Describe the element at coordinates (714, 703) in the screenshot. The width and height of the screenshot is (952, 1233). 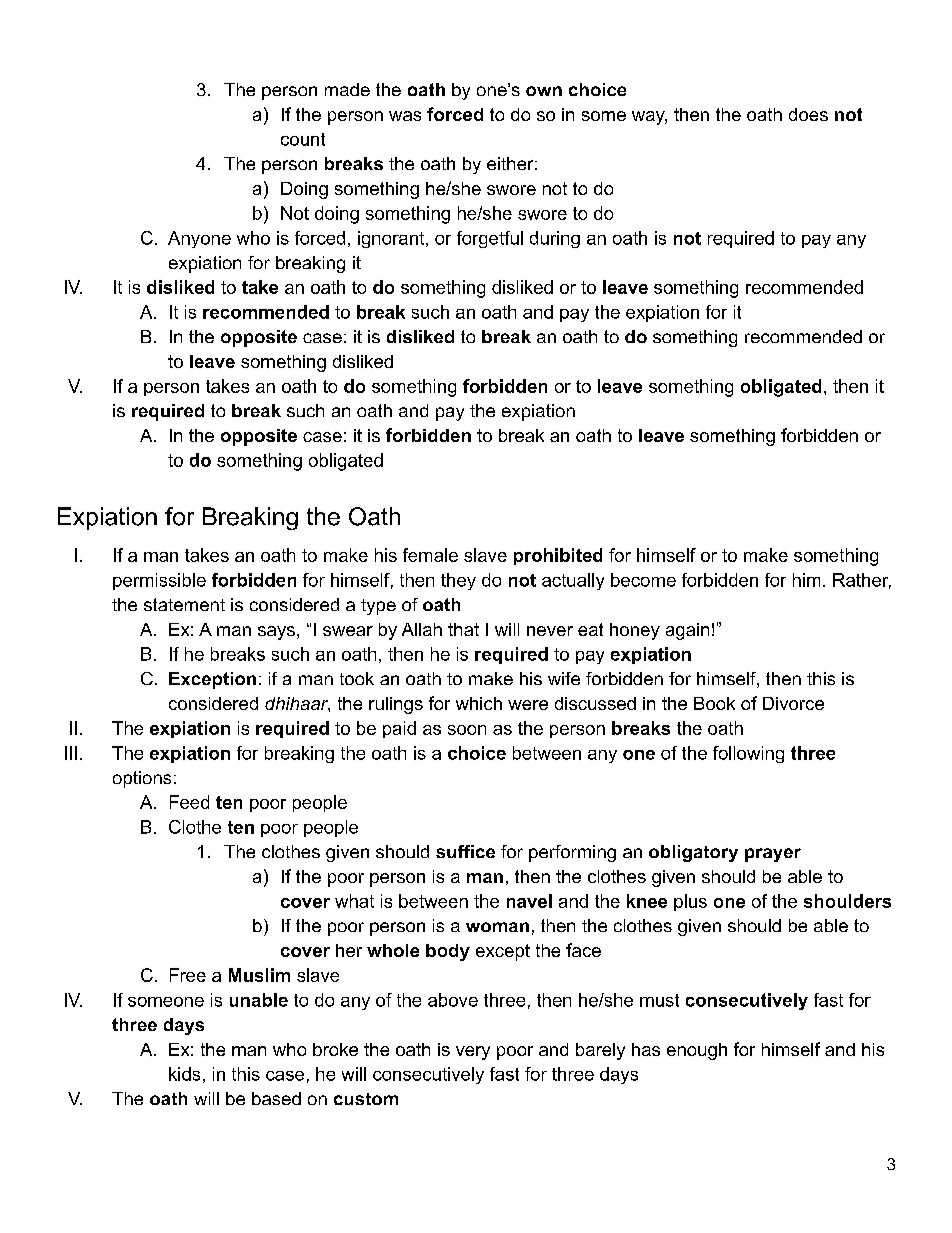
I see `Book` at that location.
